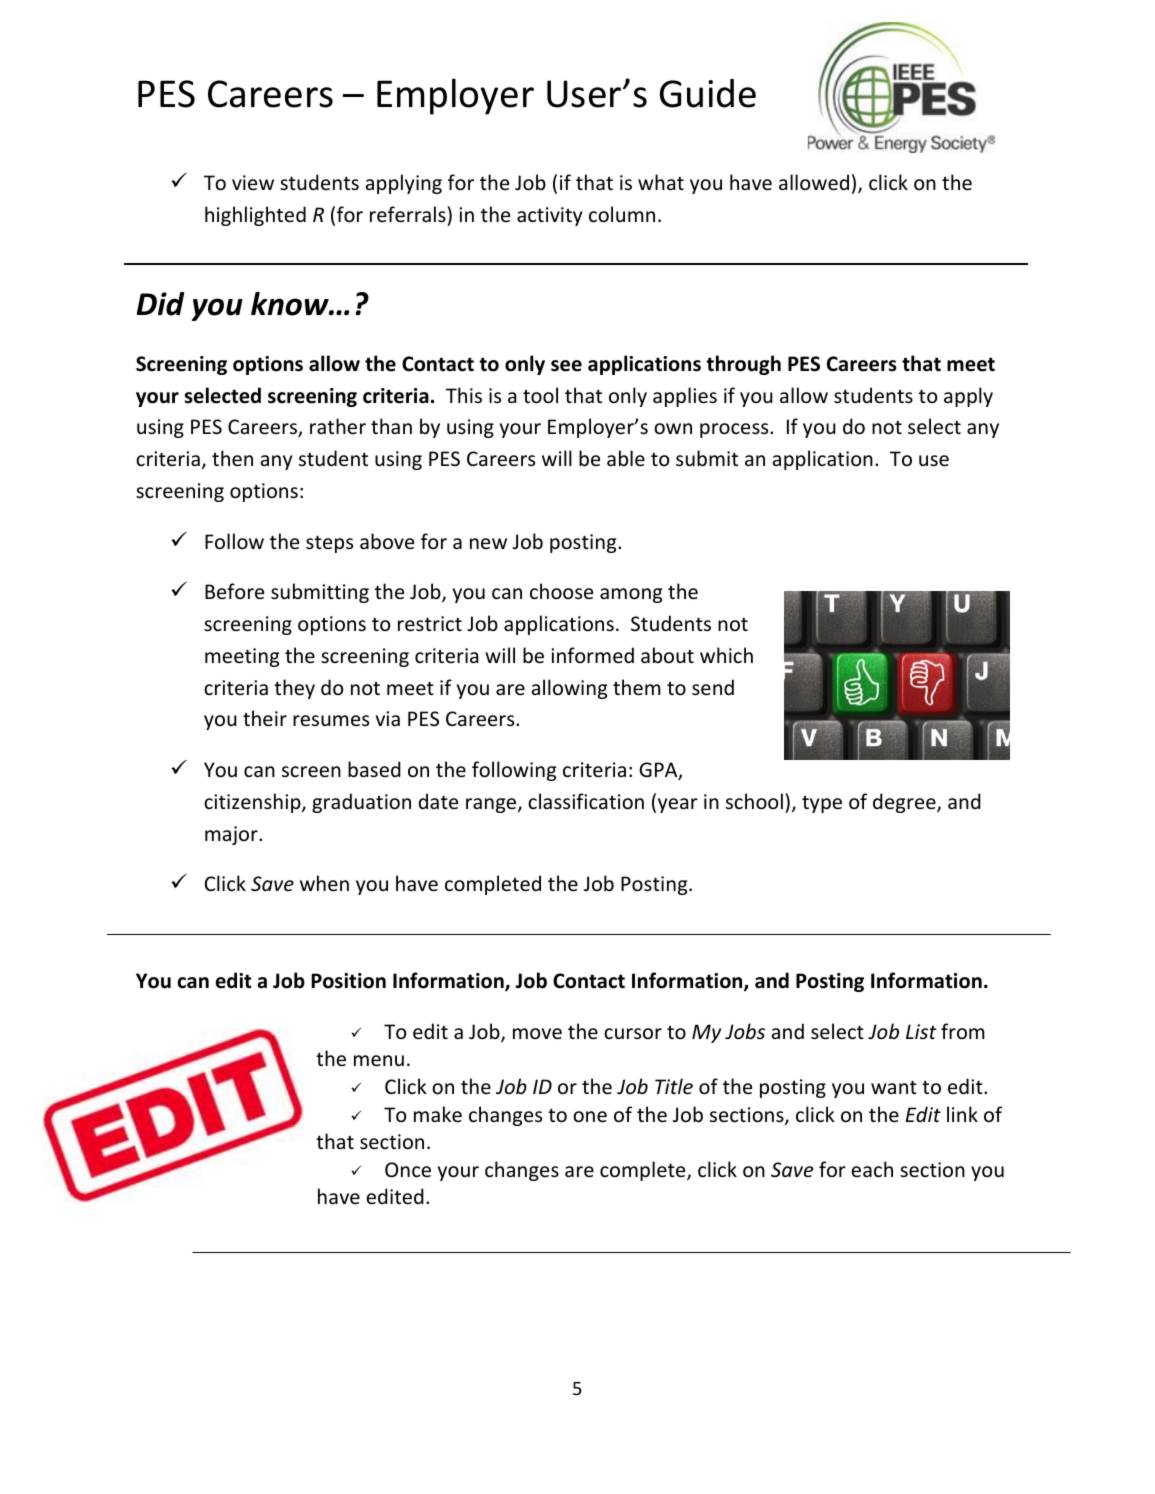  I want to click on each, so click(872, 1169).
